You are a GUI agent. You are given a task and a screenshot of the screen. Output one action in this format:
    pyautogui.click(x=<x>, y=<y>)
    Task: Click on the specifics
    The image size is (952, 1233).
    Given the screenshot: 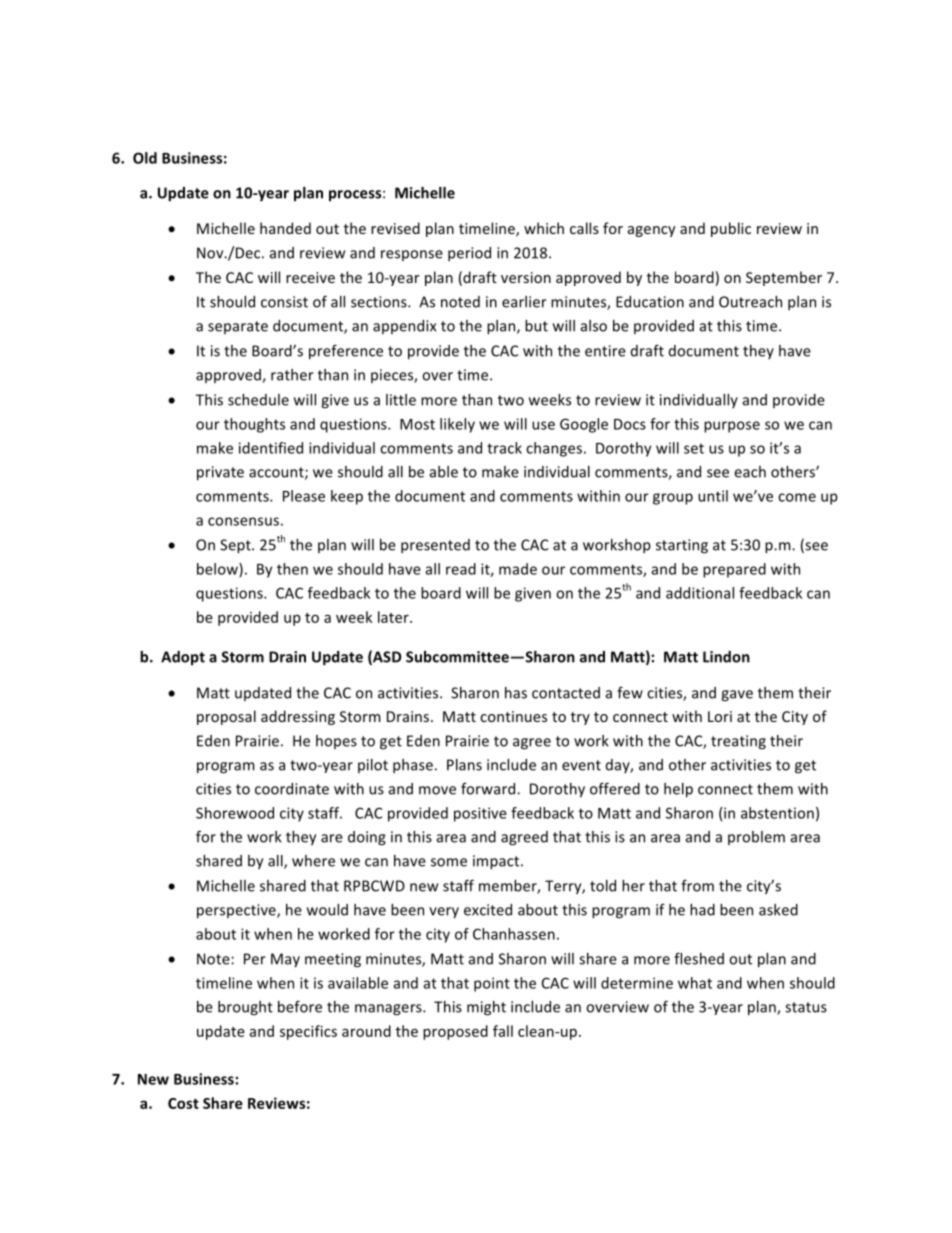 What is the action you would take?
    pyautogui.click(x=308, y=1032)
